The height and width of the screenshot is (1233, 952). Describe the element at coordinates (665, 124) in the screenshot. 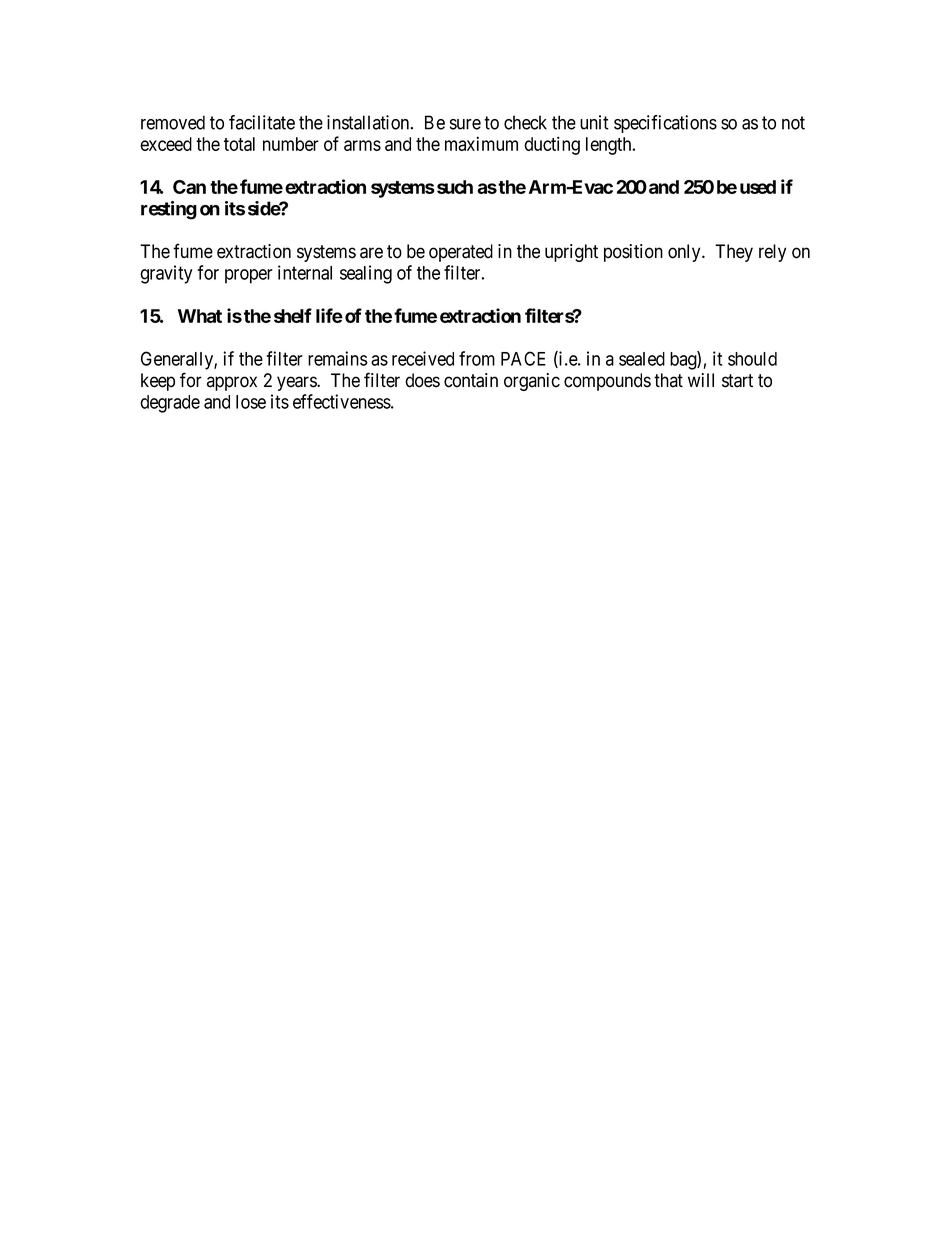

I see `specifications` at that location.
